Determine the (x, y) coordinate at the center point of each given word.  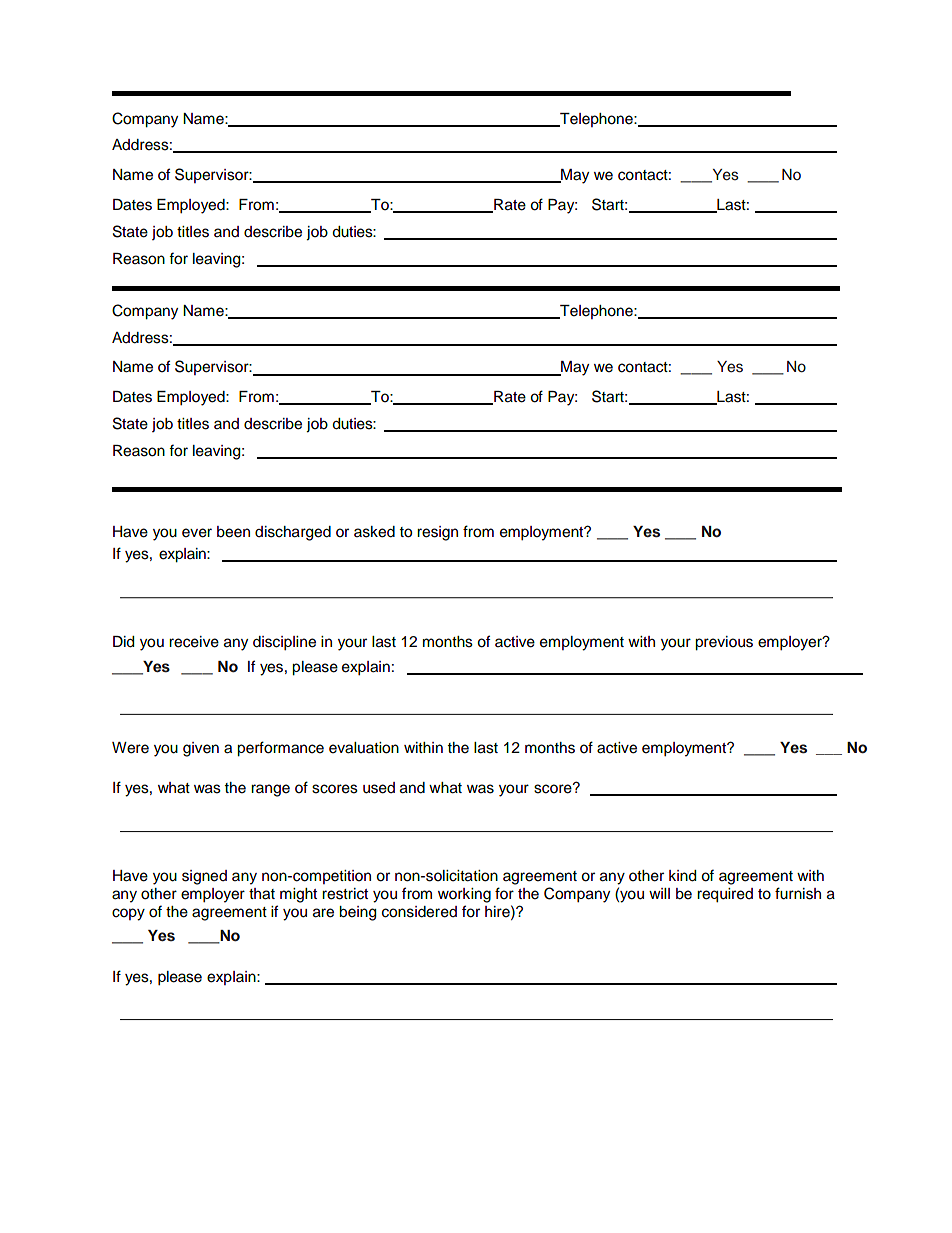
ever (197, 533)
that (262, 894)
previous (724, 643)
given (201, 749)
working (464, 895)
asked (374, 532)
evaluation (364, 748)
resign (437, 533)
